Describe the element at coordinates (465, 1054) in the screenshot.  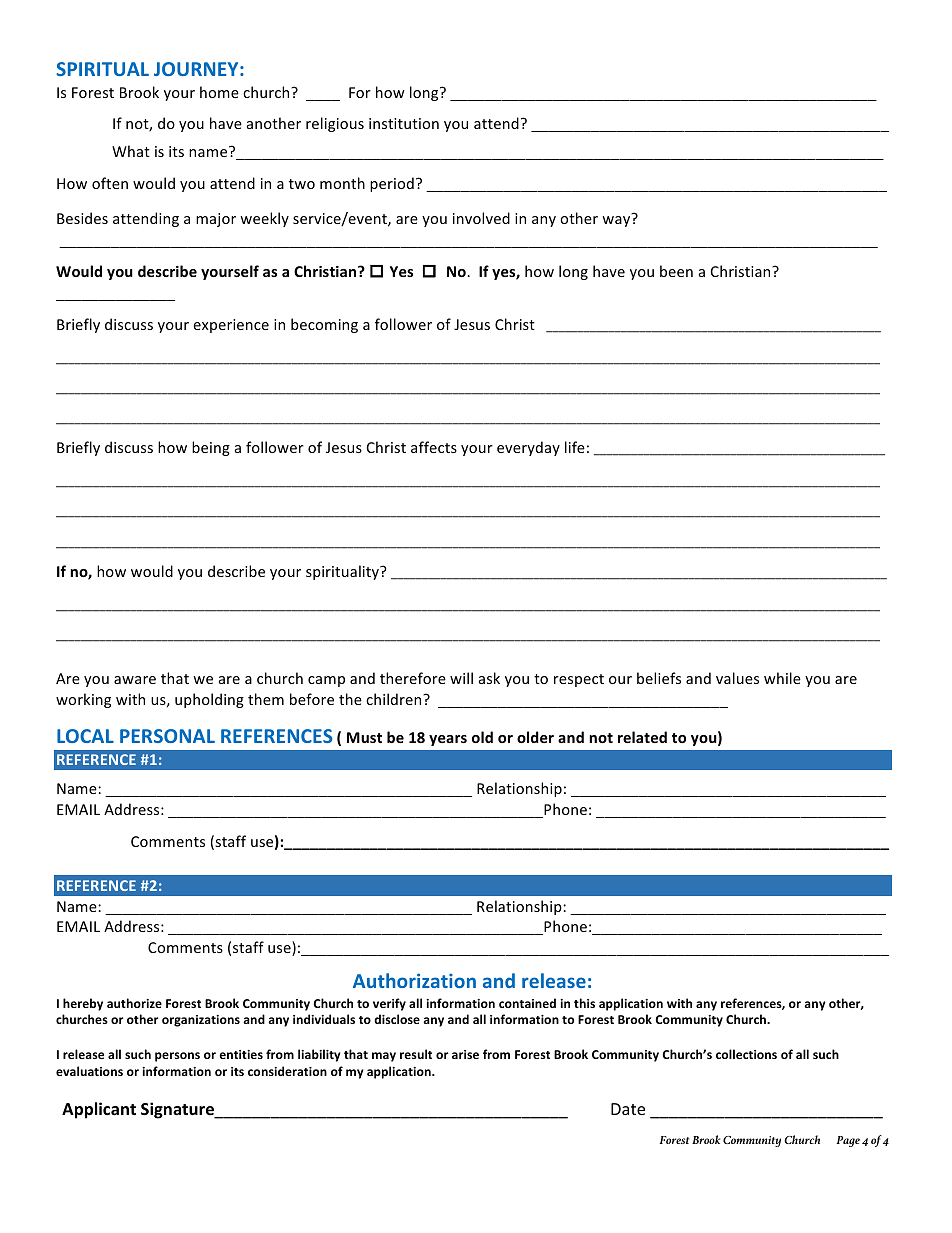
I see `arise` at that location.
